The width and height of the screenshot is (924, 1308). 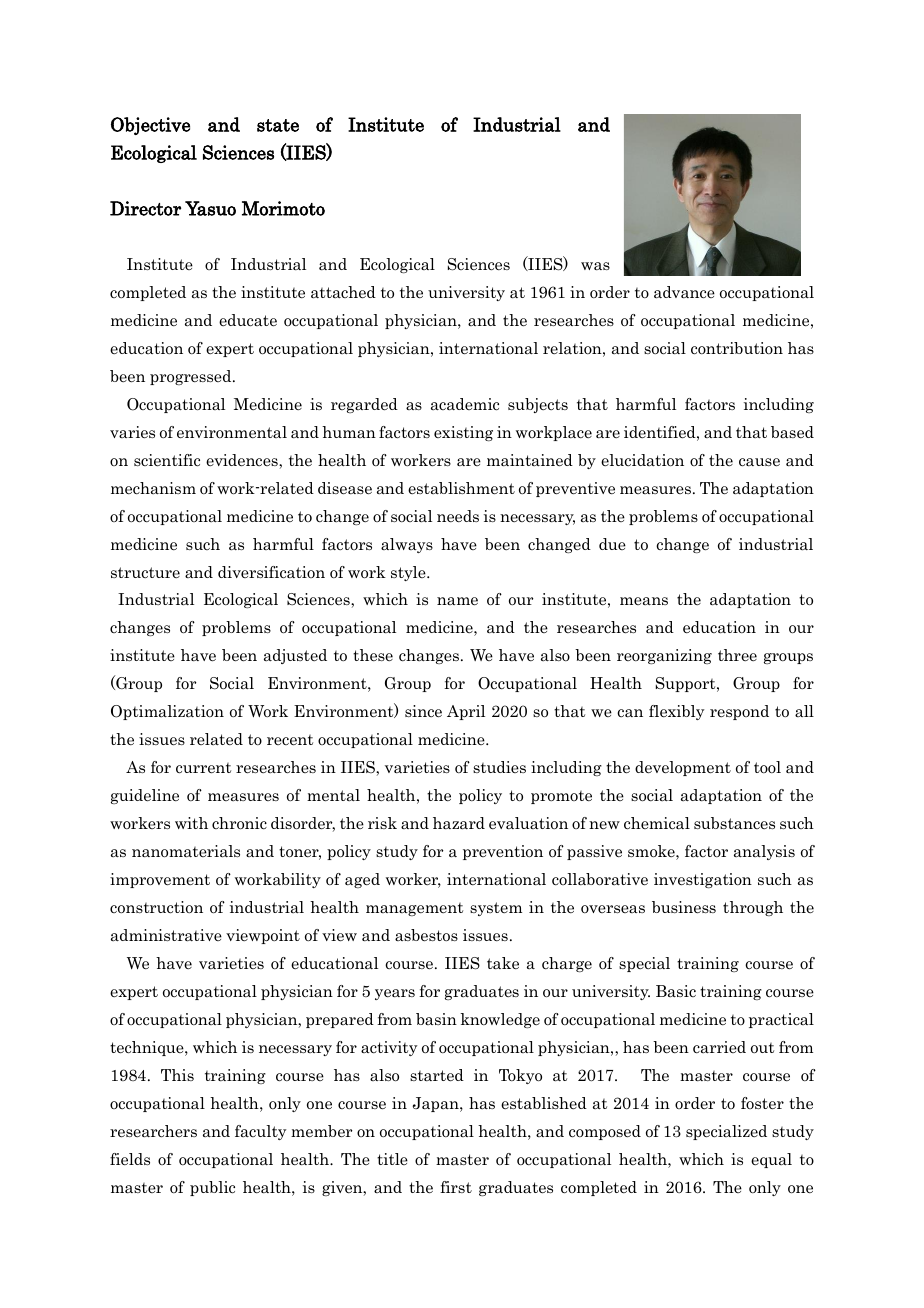 What do you see at coordinates (684, 292) in the screenshot?
I see `advance` at bounding box center [684, 292].
